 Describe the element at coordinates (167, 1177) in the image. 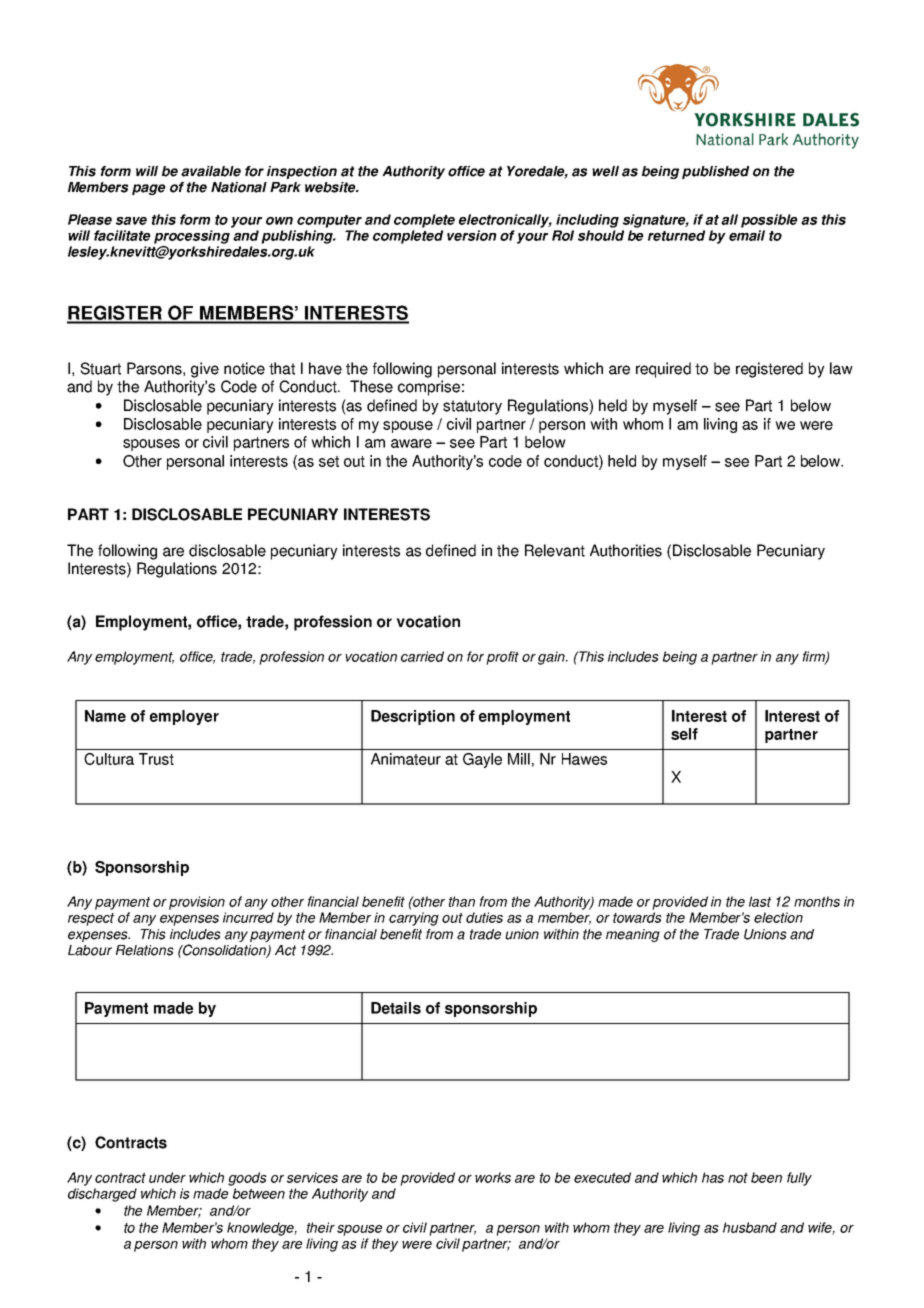

I see `under` at that location.
